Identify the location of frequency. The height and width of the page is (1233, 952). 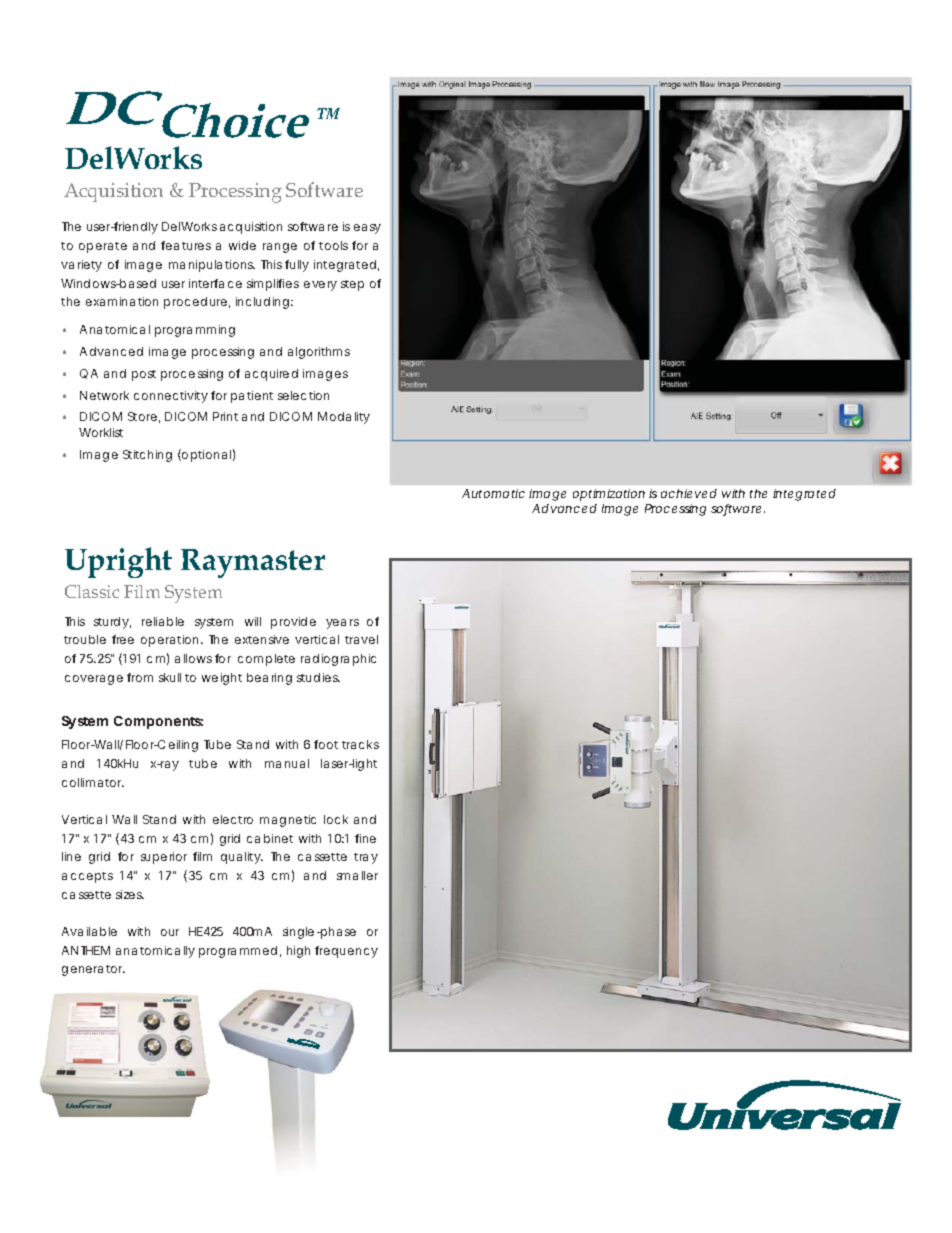
(346, 952).
